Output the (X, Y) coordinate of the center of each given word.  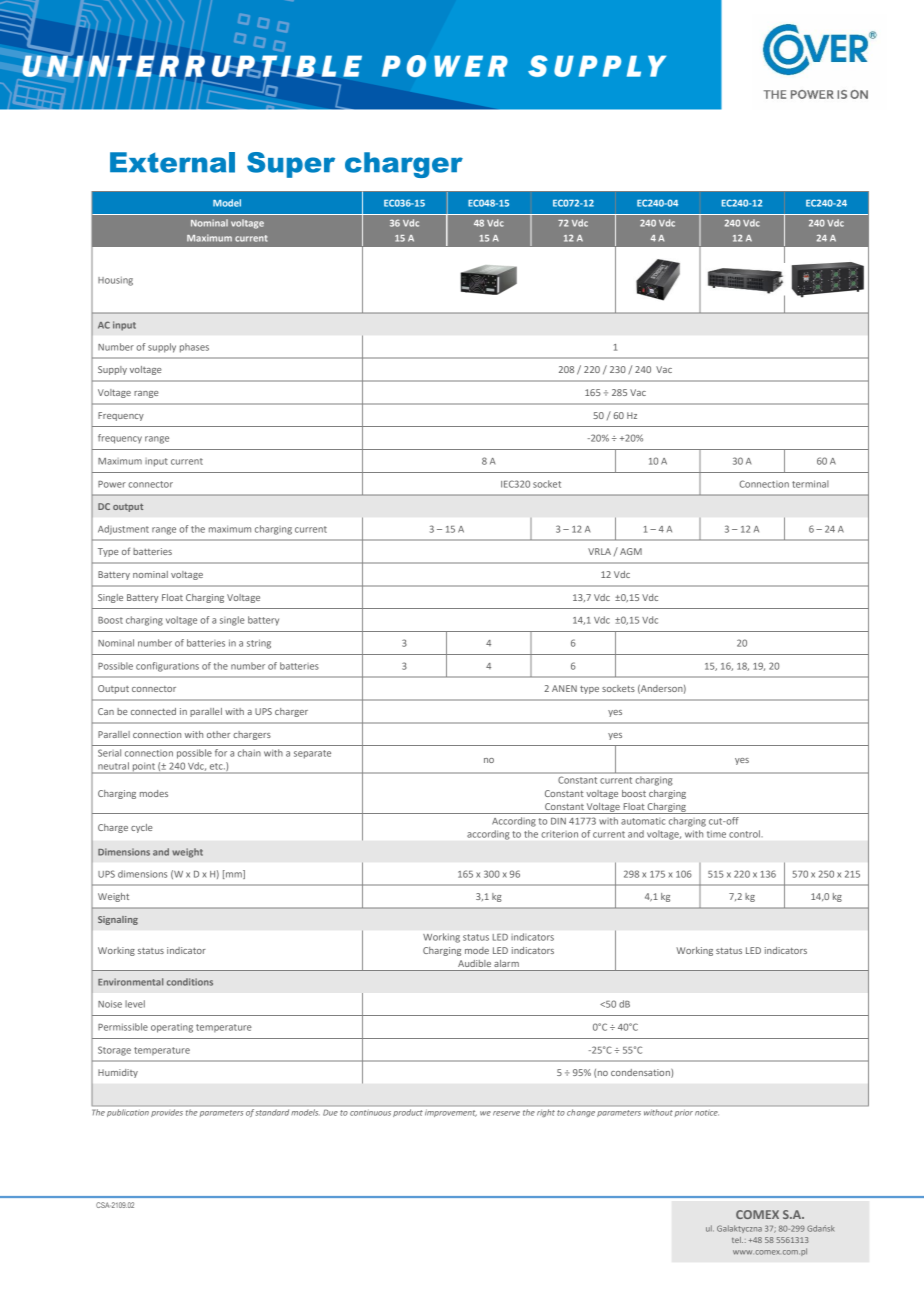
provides (167, 1113)
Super (291, 165)
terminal (810, 484)
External (172, 162)
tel (737, 1240)
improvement (451, 1114)
